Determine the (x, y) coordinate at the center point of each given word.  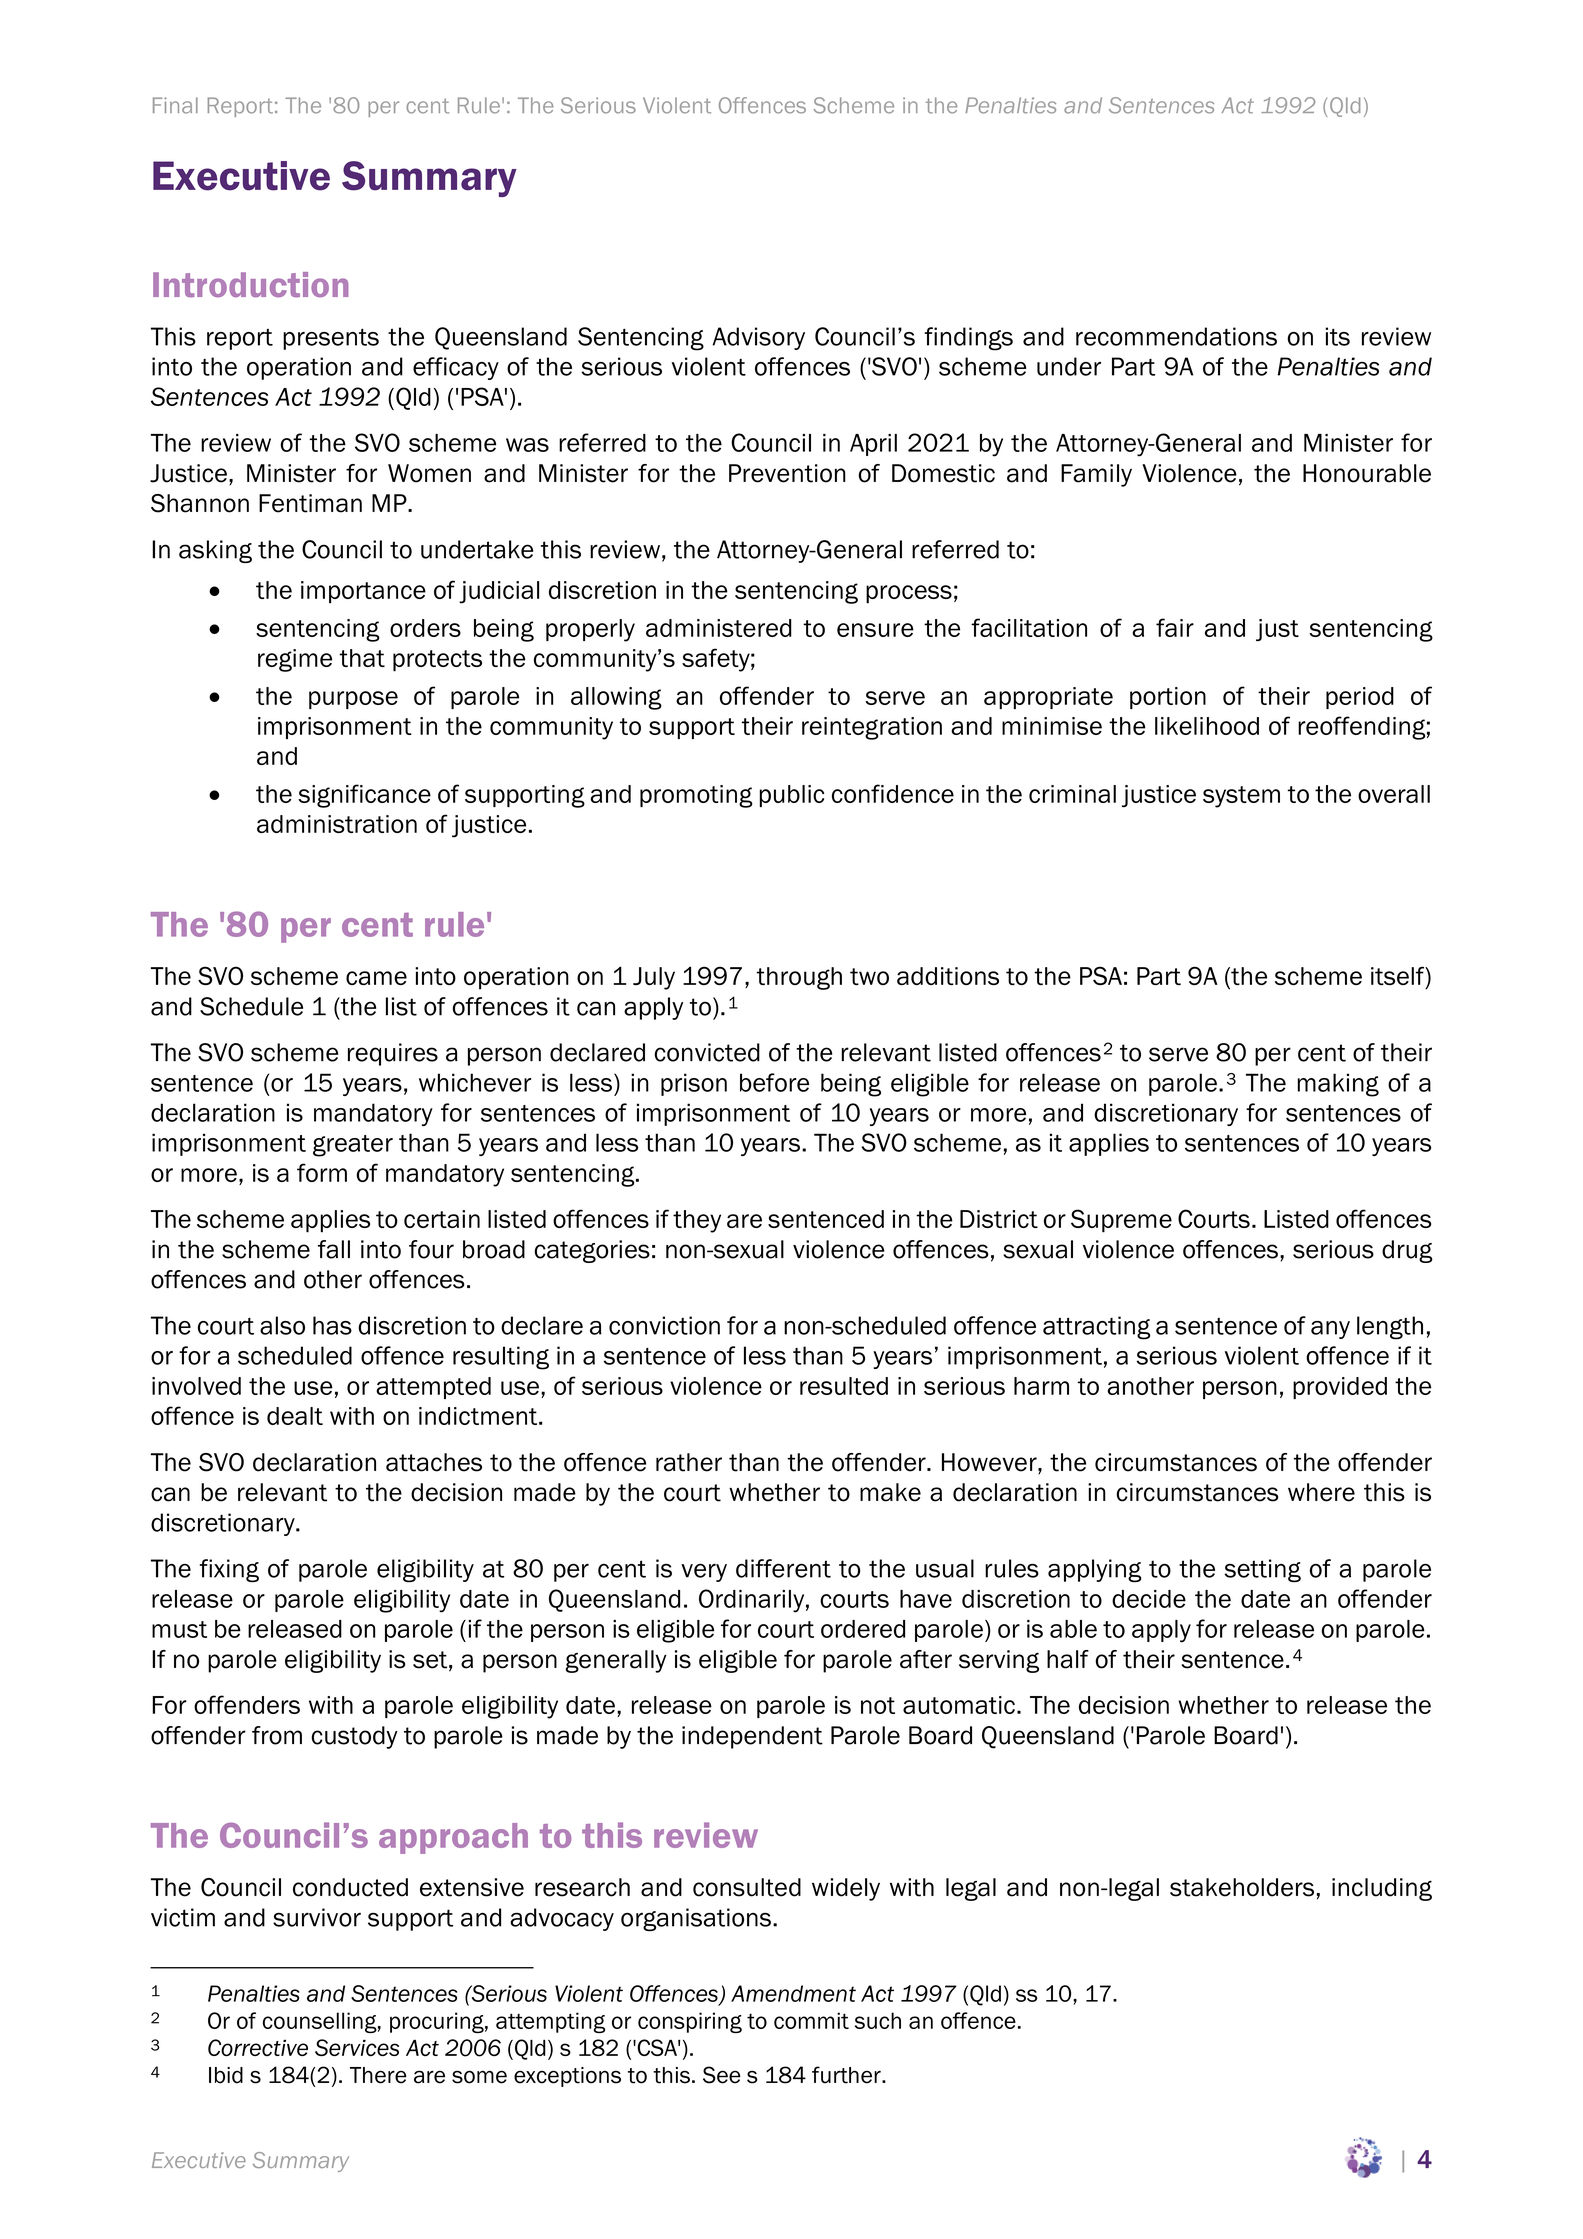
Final (175, 105)
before (774, 1082)
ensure (875, 630)
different (783, 1568)
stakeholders (1242, 1887)
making (1338, 1085)
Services (357, 2048)
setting (1262, 1570)
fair (1175, 627)
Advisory (759, 338)
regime (295, 660)
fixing (229, 1570)
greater (353, 1146)
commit (811, 2020)
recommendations (1176, 336)
